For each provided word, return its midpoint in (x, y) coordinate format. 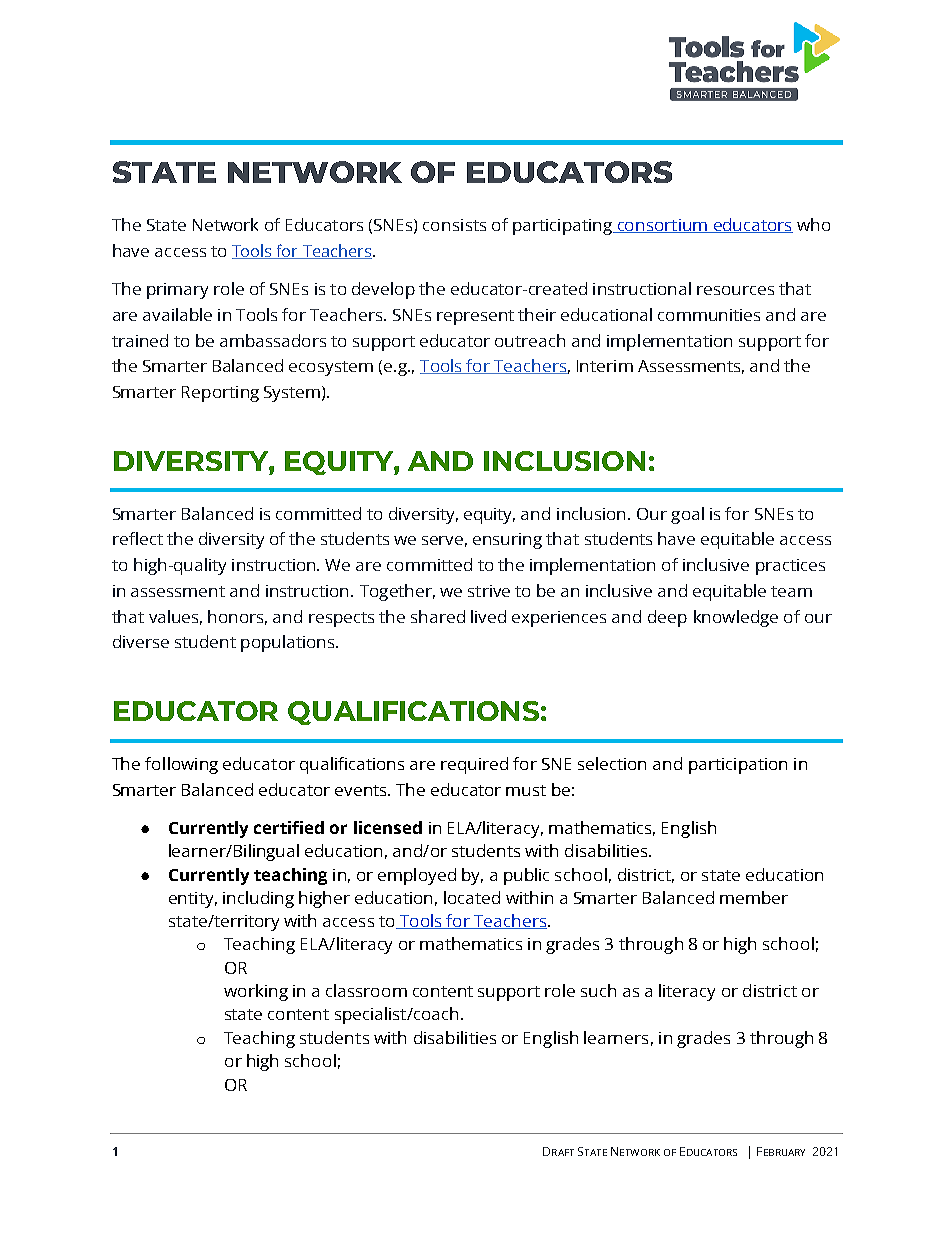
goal (687, 515)
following (181, 765)
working (256, 992)
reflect (138, 538)
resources (735, 290)
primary (177, 291)
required (474, 765)
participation (738, 766)
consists (454, 225)
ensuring (507, 541)
